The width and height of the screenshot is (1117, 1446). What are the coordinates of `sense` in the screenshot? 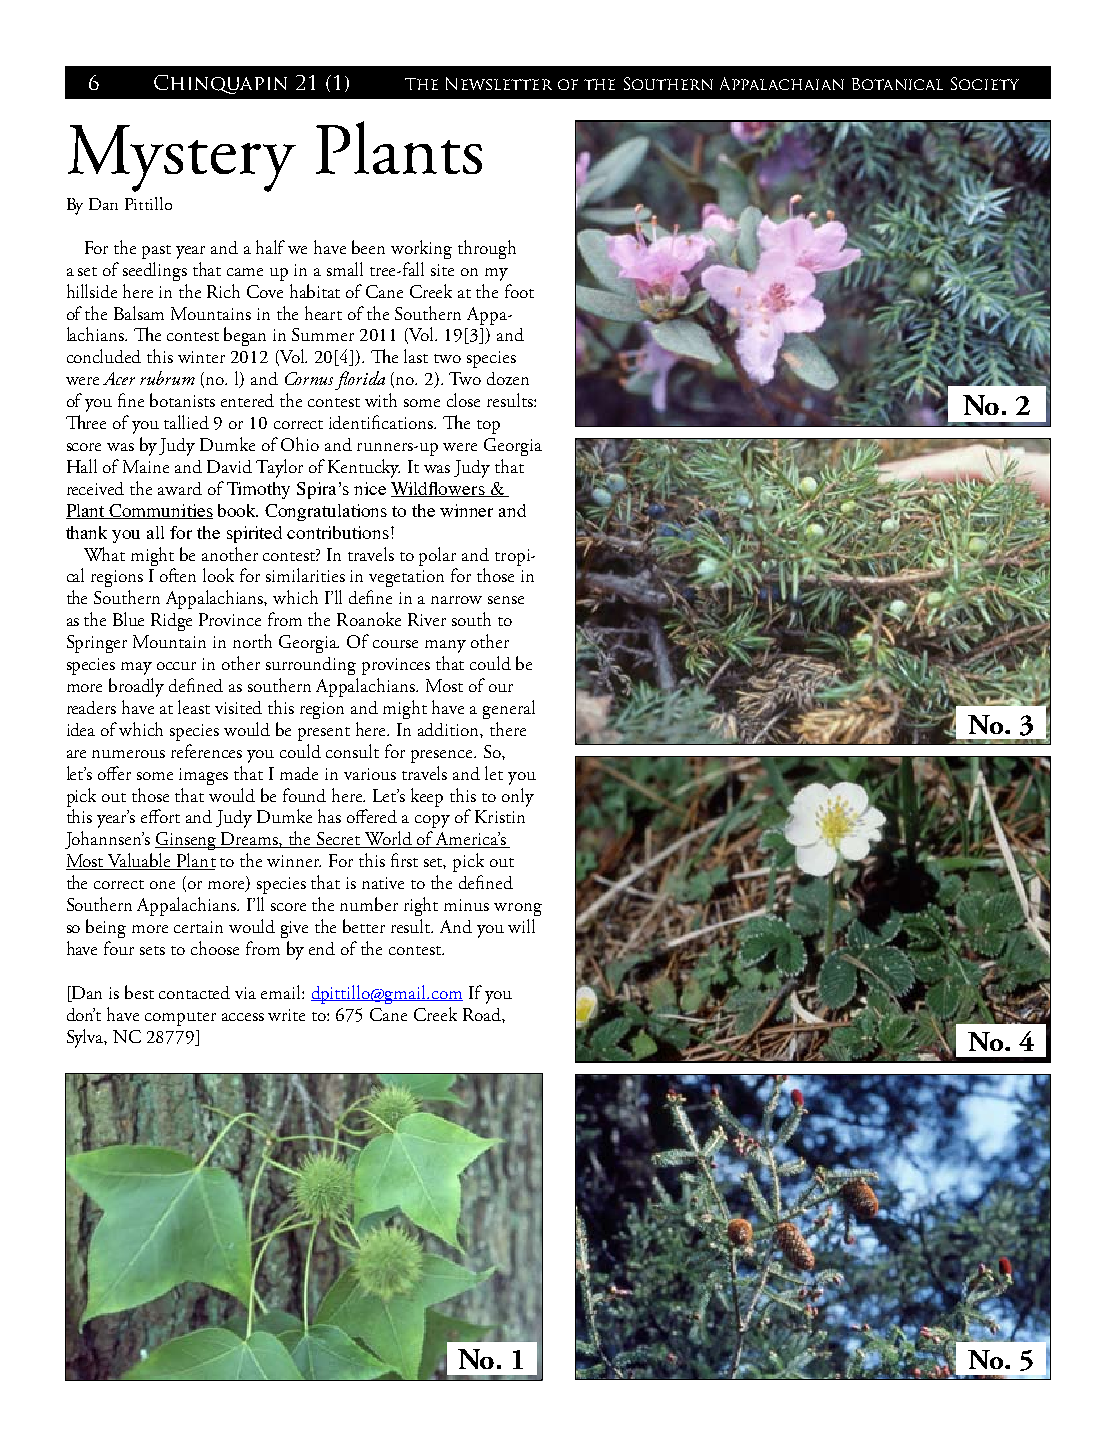 It's located at (506, 600).
